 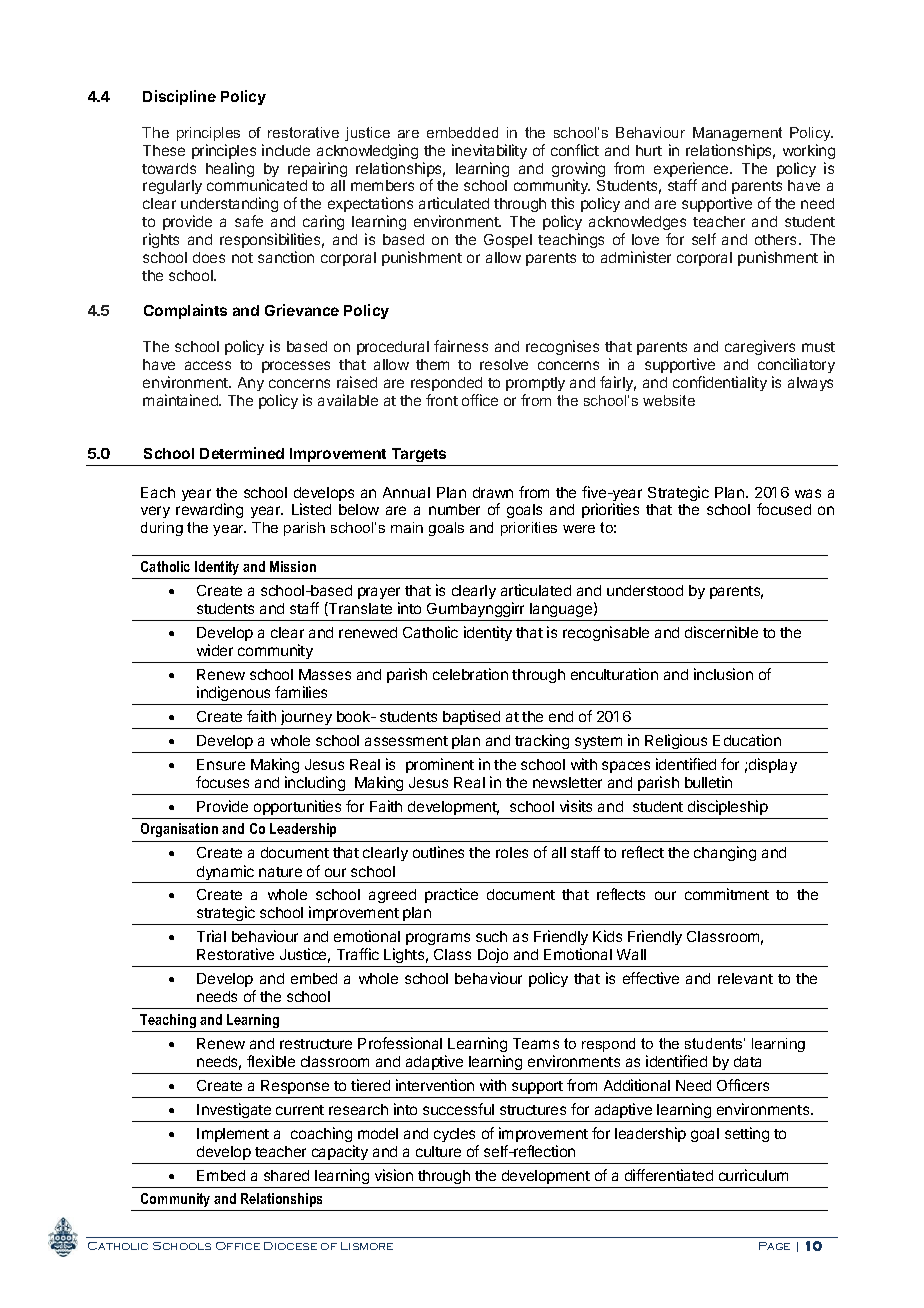 I want to click on drawn, so click(x=493, y=492).
